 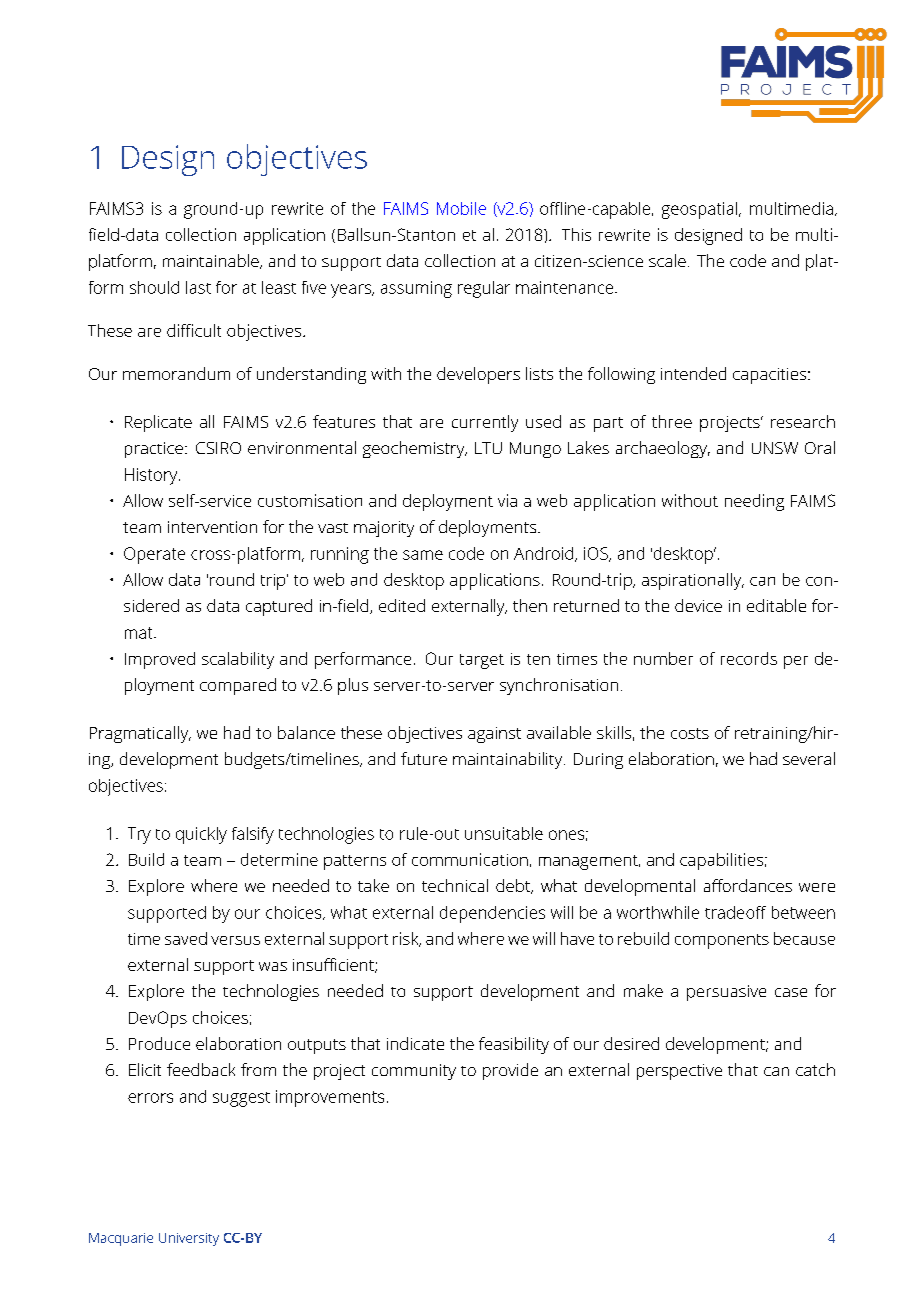 I want to click on needing, so click(x=754, y=502).
